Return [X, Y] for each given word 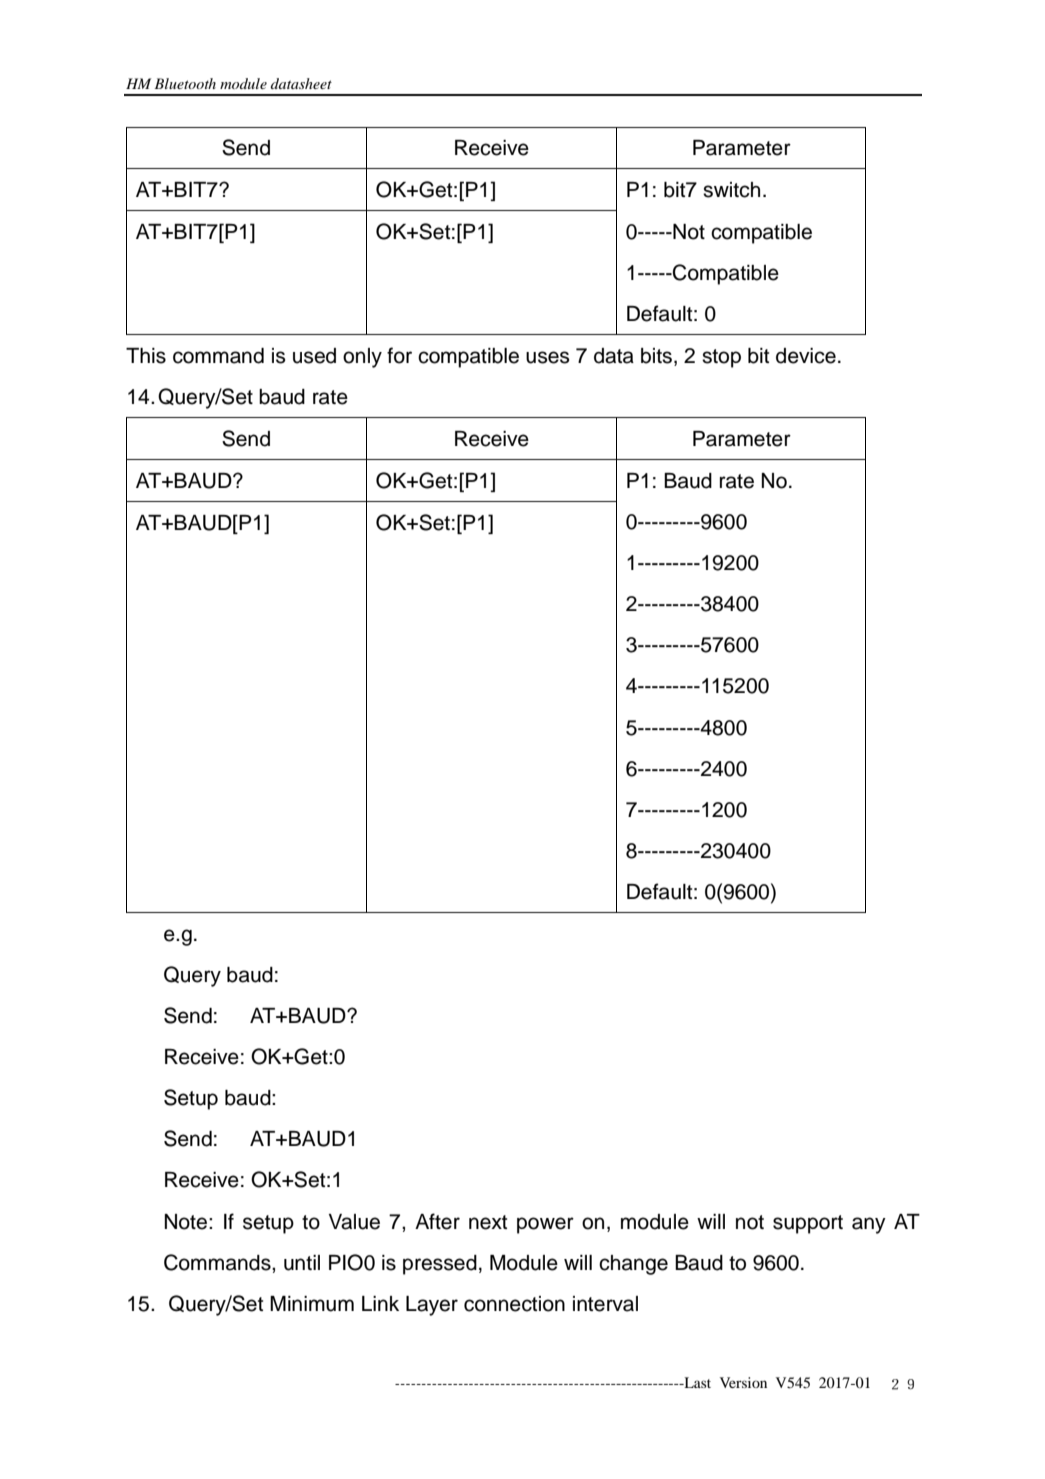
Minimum [312, 1304]
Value [354, 1222]
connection [514, 1304]
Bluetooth [185, 83]
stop [721, 358]
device [806, 356]
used [314, 356]
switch [731, 190]
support [808, 1224]
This [146, 356]
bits [656, 356]
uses [547, 357]
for [399, 355]
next [488, 1222]
